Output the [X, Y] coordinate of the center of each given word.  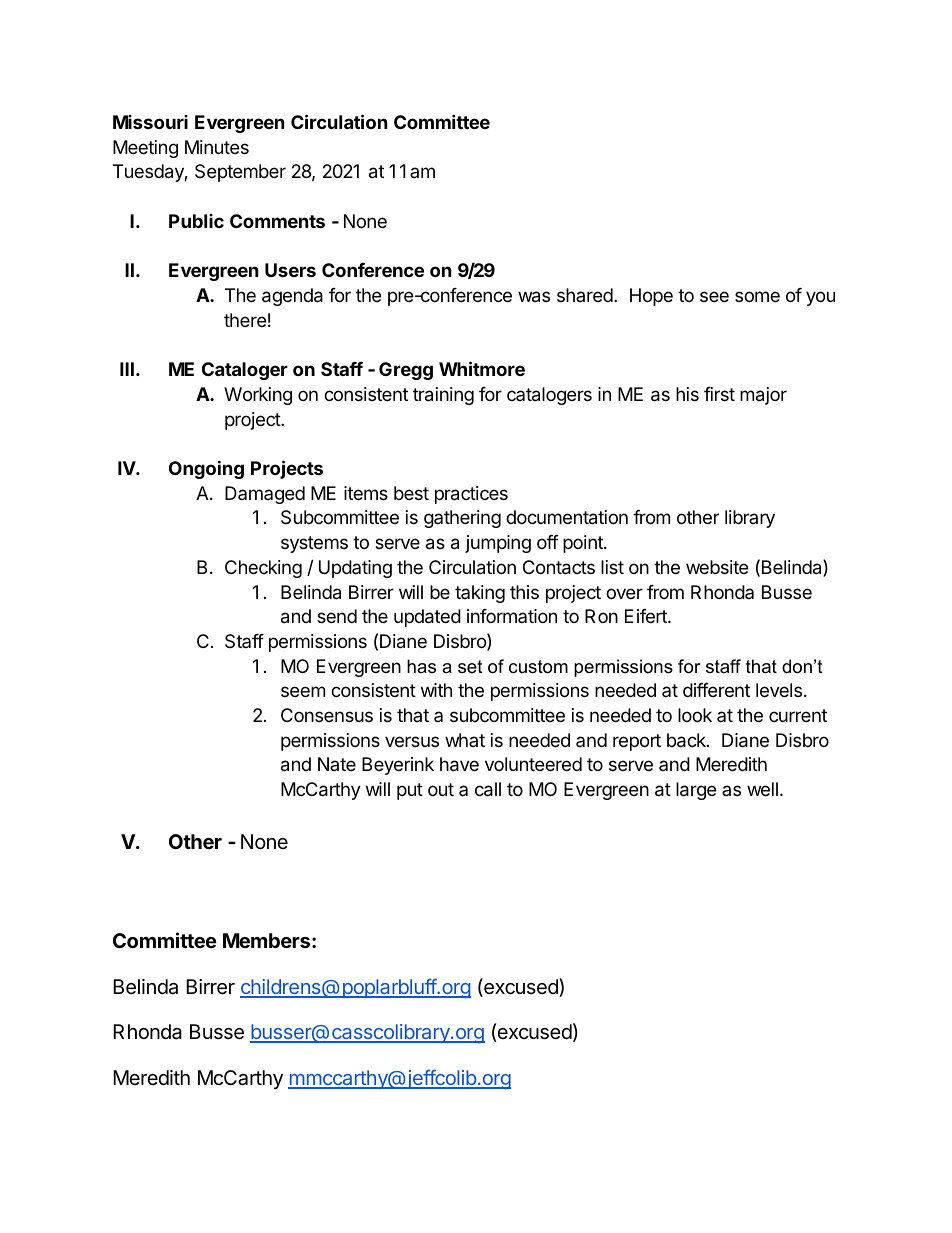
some [757, 296]
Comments [277, 221]
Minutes [217, 147]
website [717, 567]
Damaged [265, 495]
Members [266, 940]
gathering [462, 519]
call [488, 789]
